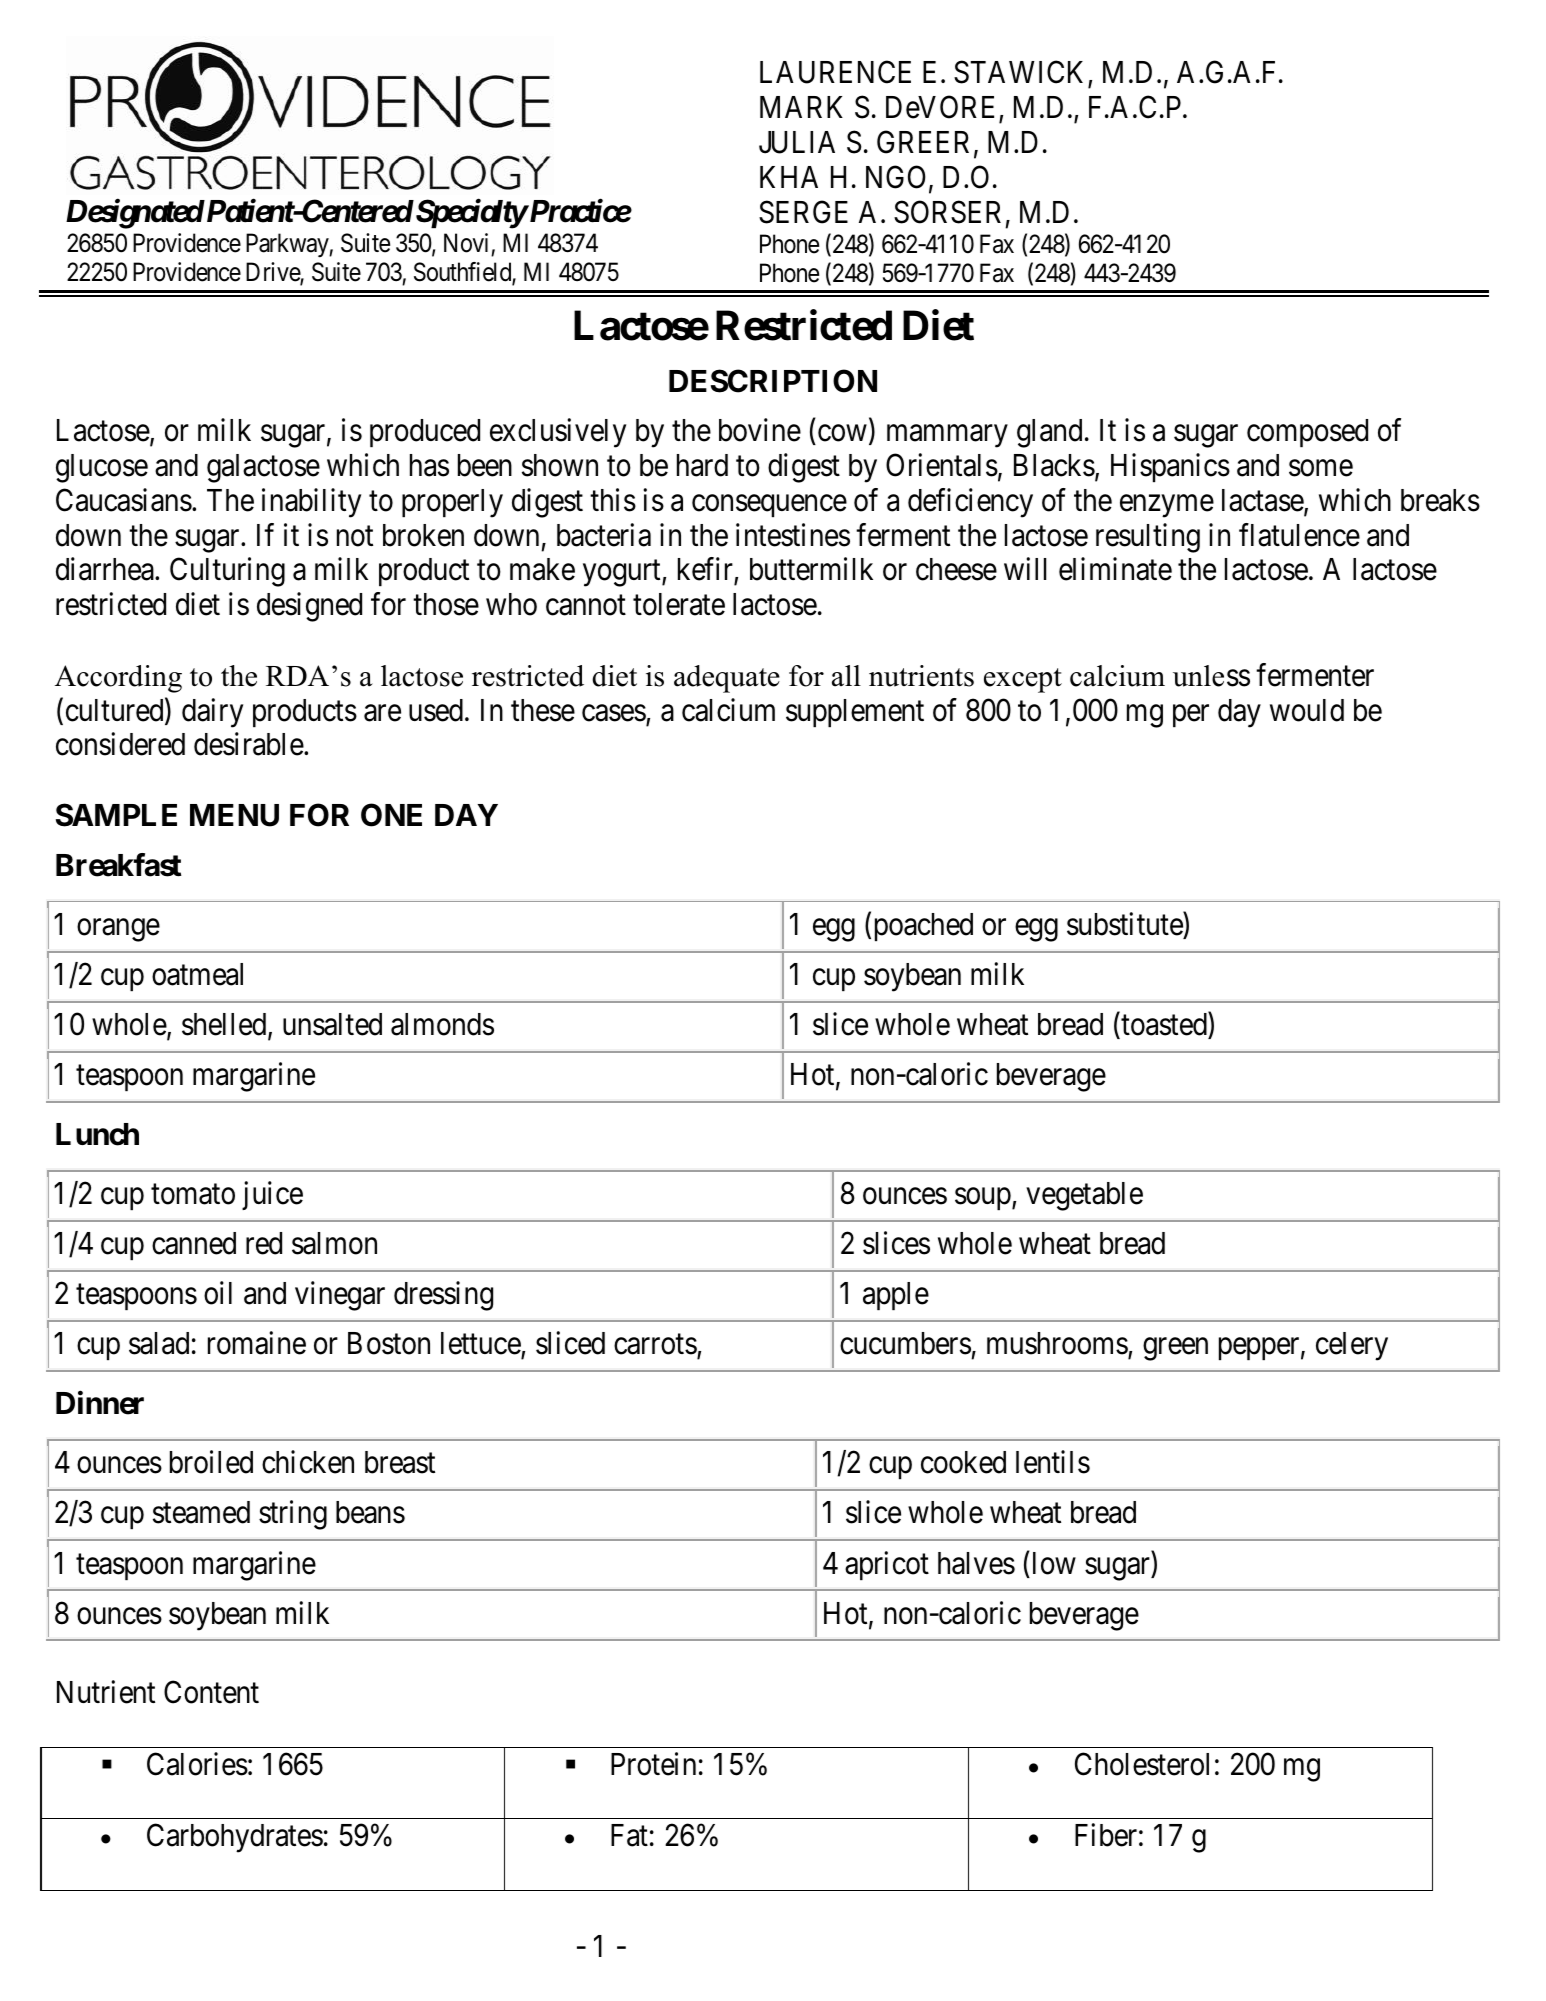  I want to click on JULIA, so click(797, 142).
